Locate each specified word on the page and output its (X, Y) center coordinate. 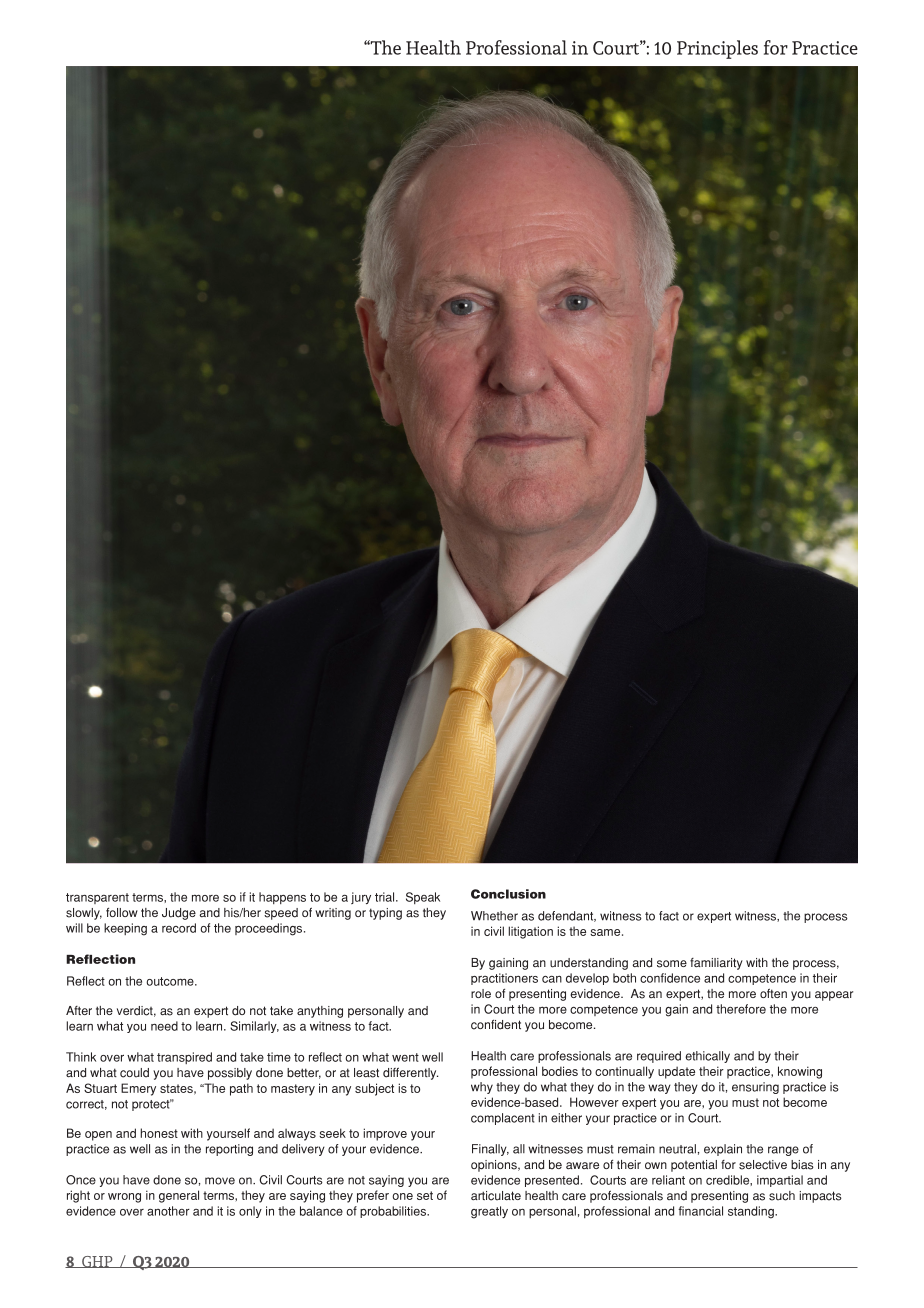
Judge (179, 914)
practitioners (504, 979)
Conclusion (508, 894)
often (773, 993)
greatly (489, 1212)
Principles (717, 49)
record (179, 928)
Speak (423, 898)
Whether (494, 916)
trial (386, 897)
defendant (567, 916)
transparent (97, 898)
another (168, 1211)
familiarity (716, 964)
